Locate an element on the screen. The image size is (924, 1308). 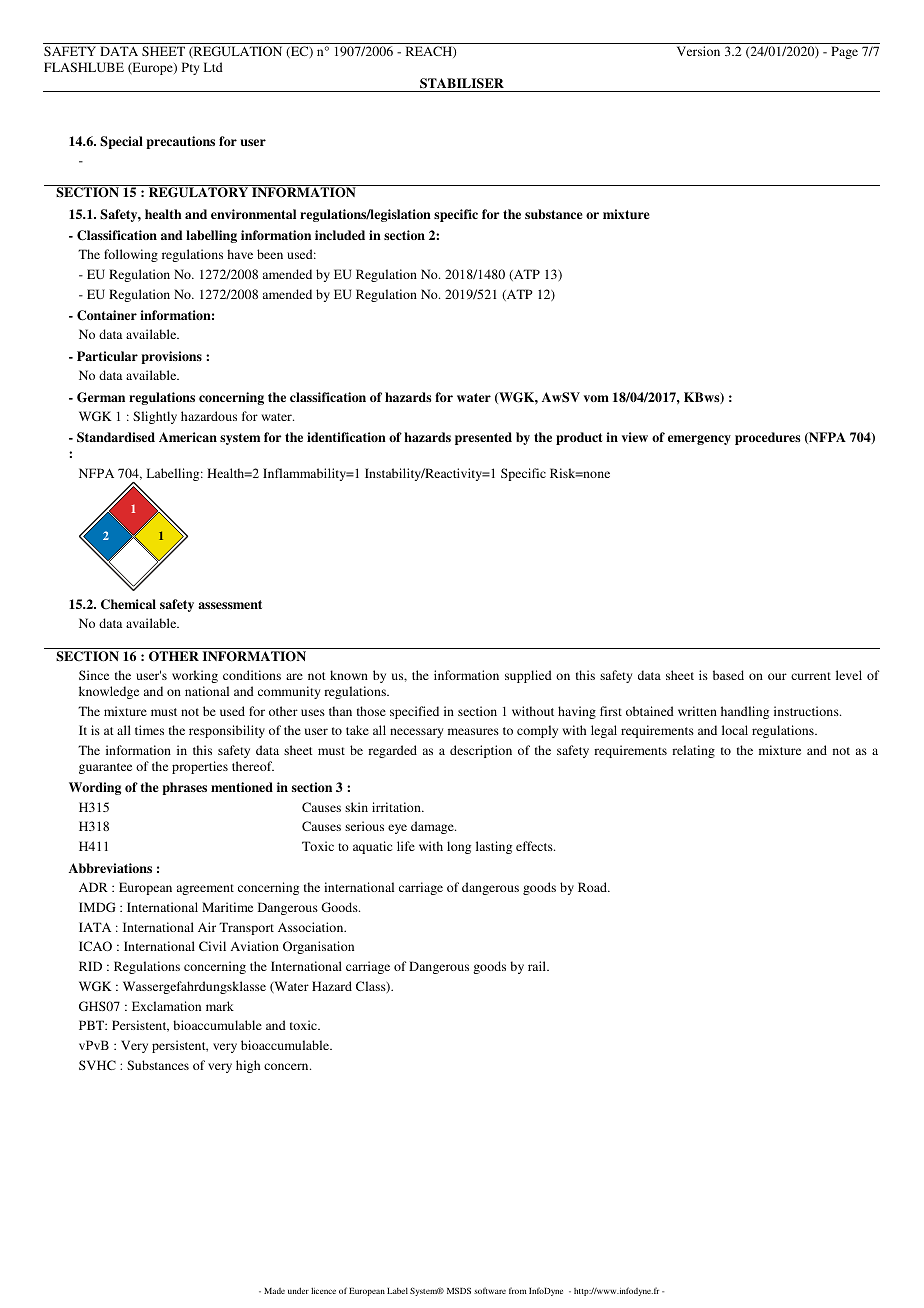
Made is located at coordinates (274, 1291).
